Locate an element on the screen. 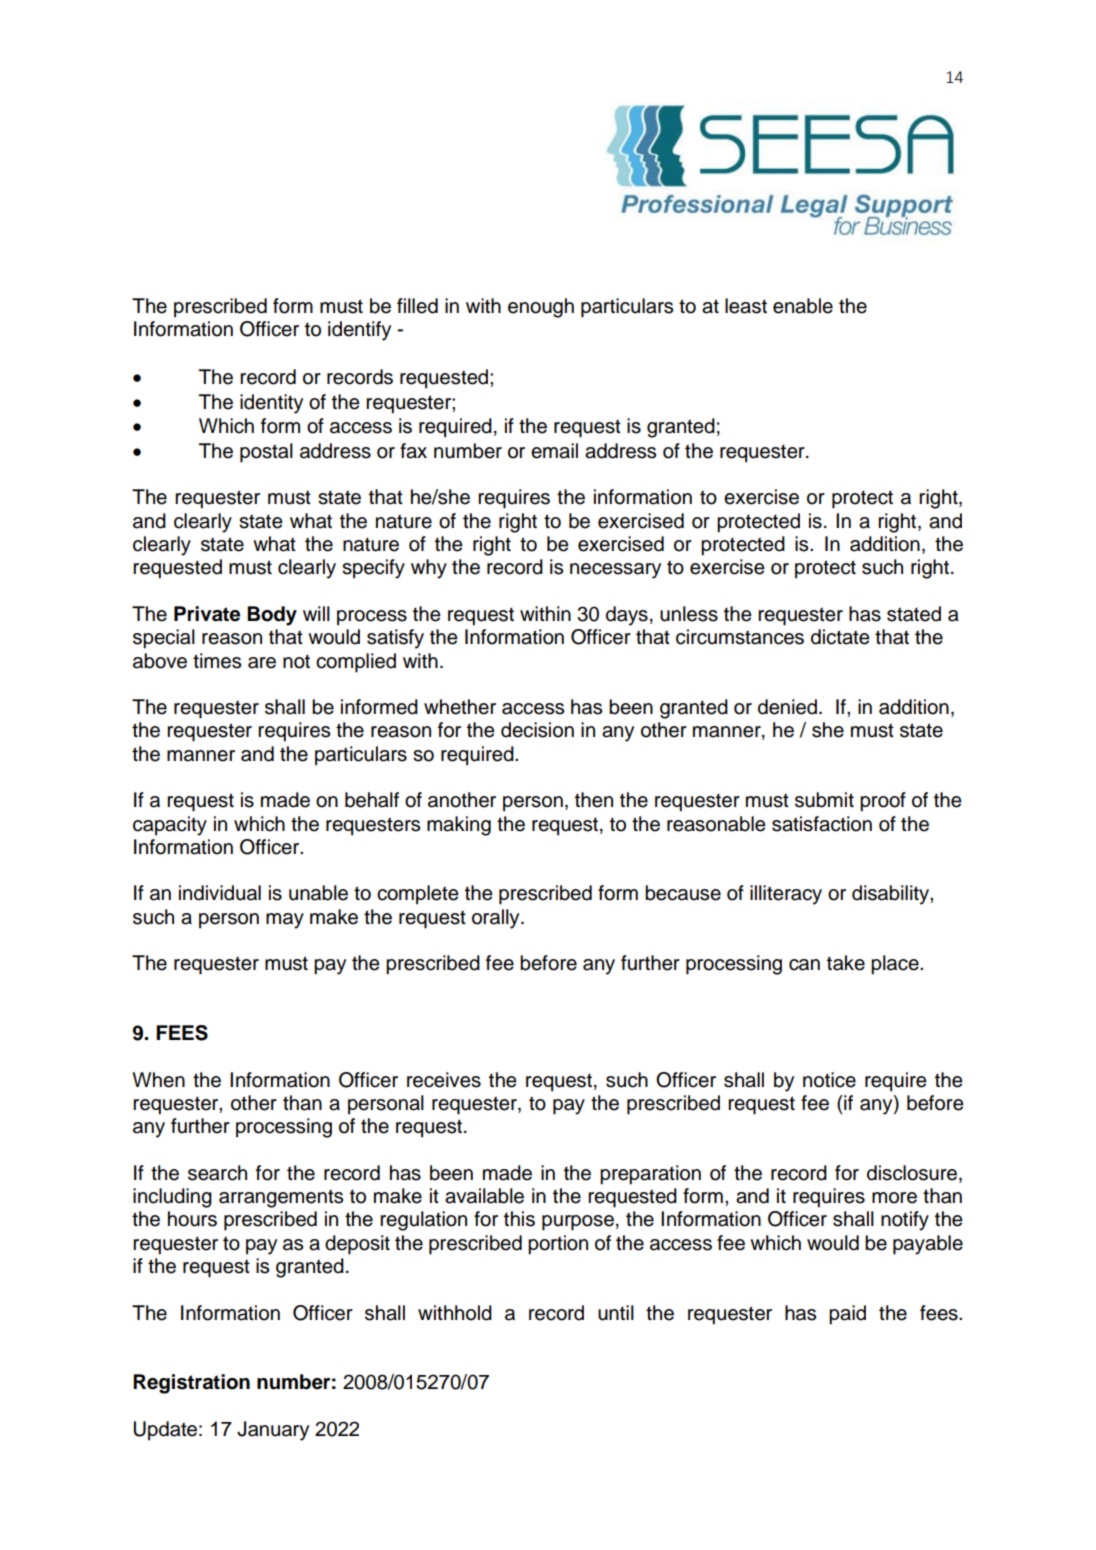 This screenshot has width=1096, height=1550. identity is located at coordinates (271, 404).
